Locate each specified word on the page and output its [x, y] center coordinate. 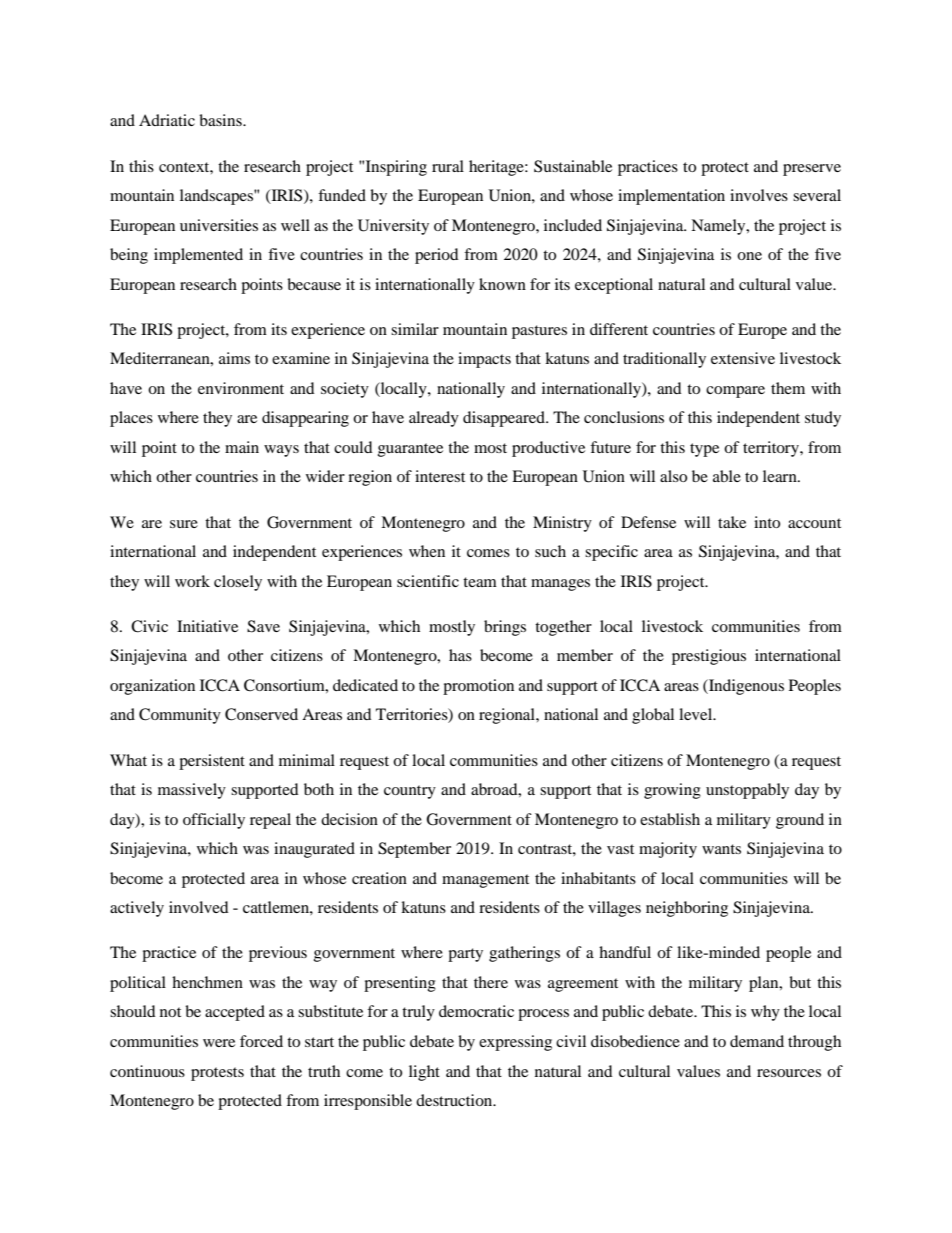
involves [759, 195]
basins [221, 120]
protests [217, 1074]
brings [505, 628]
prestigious [709, 657]
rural [448, 166]
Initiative [207, 626]
